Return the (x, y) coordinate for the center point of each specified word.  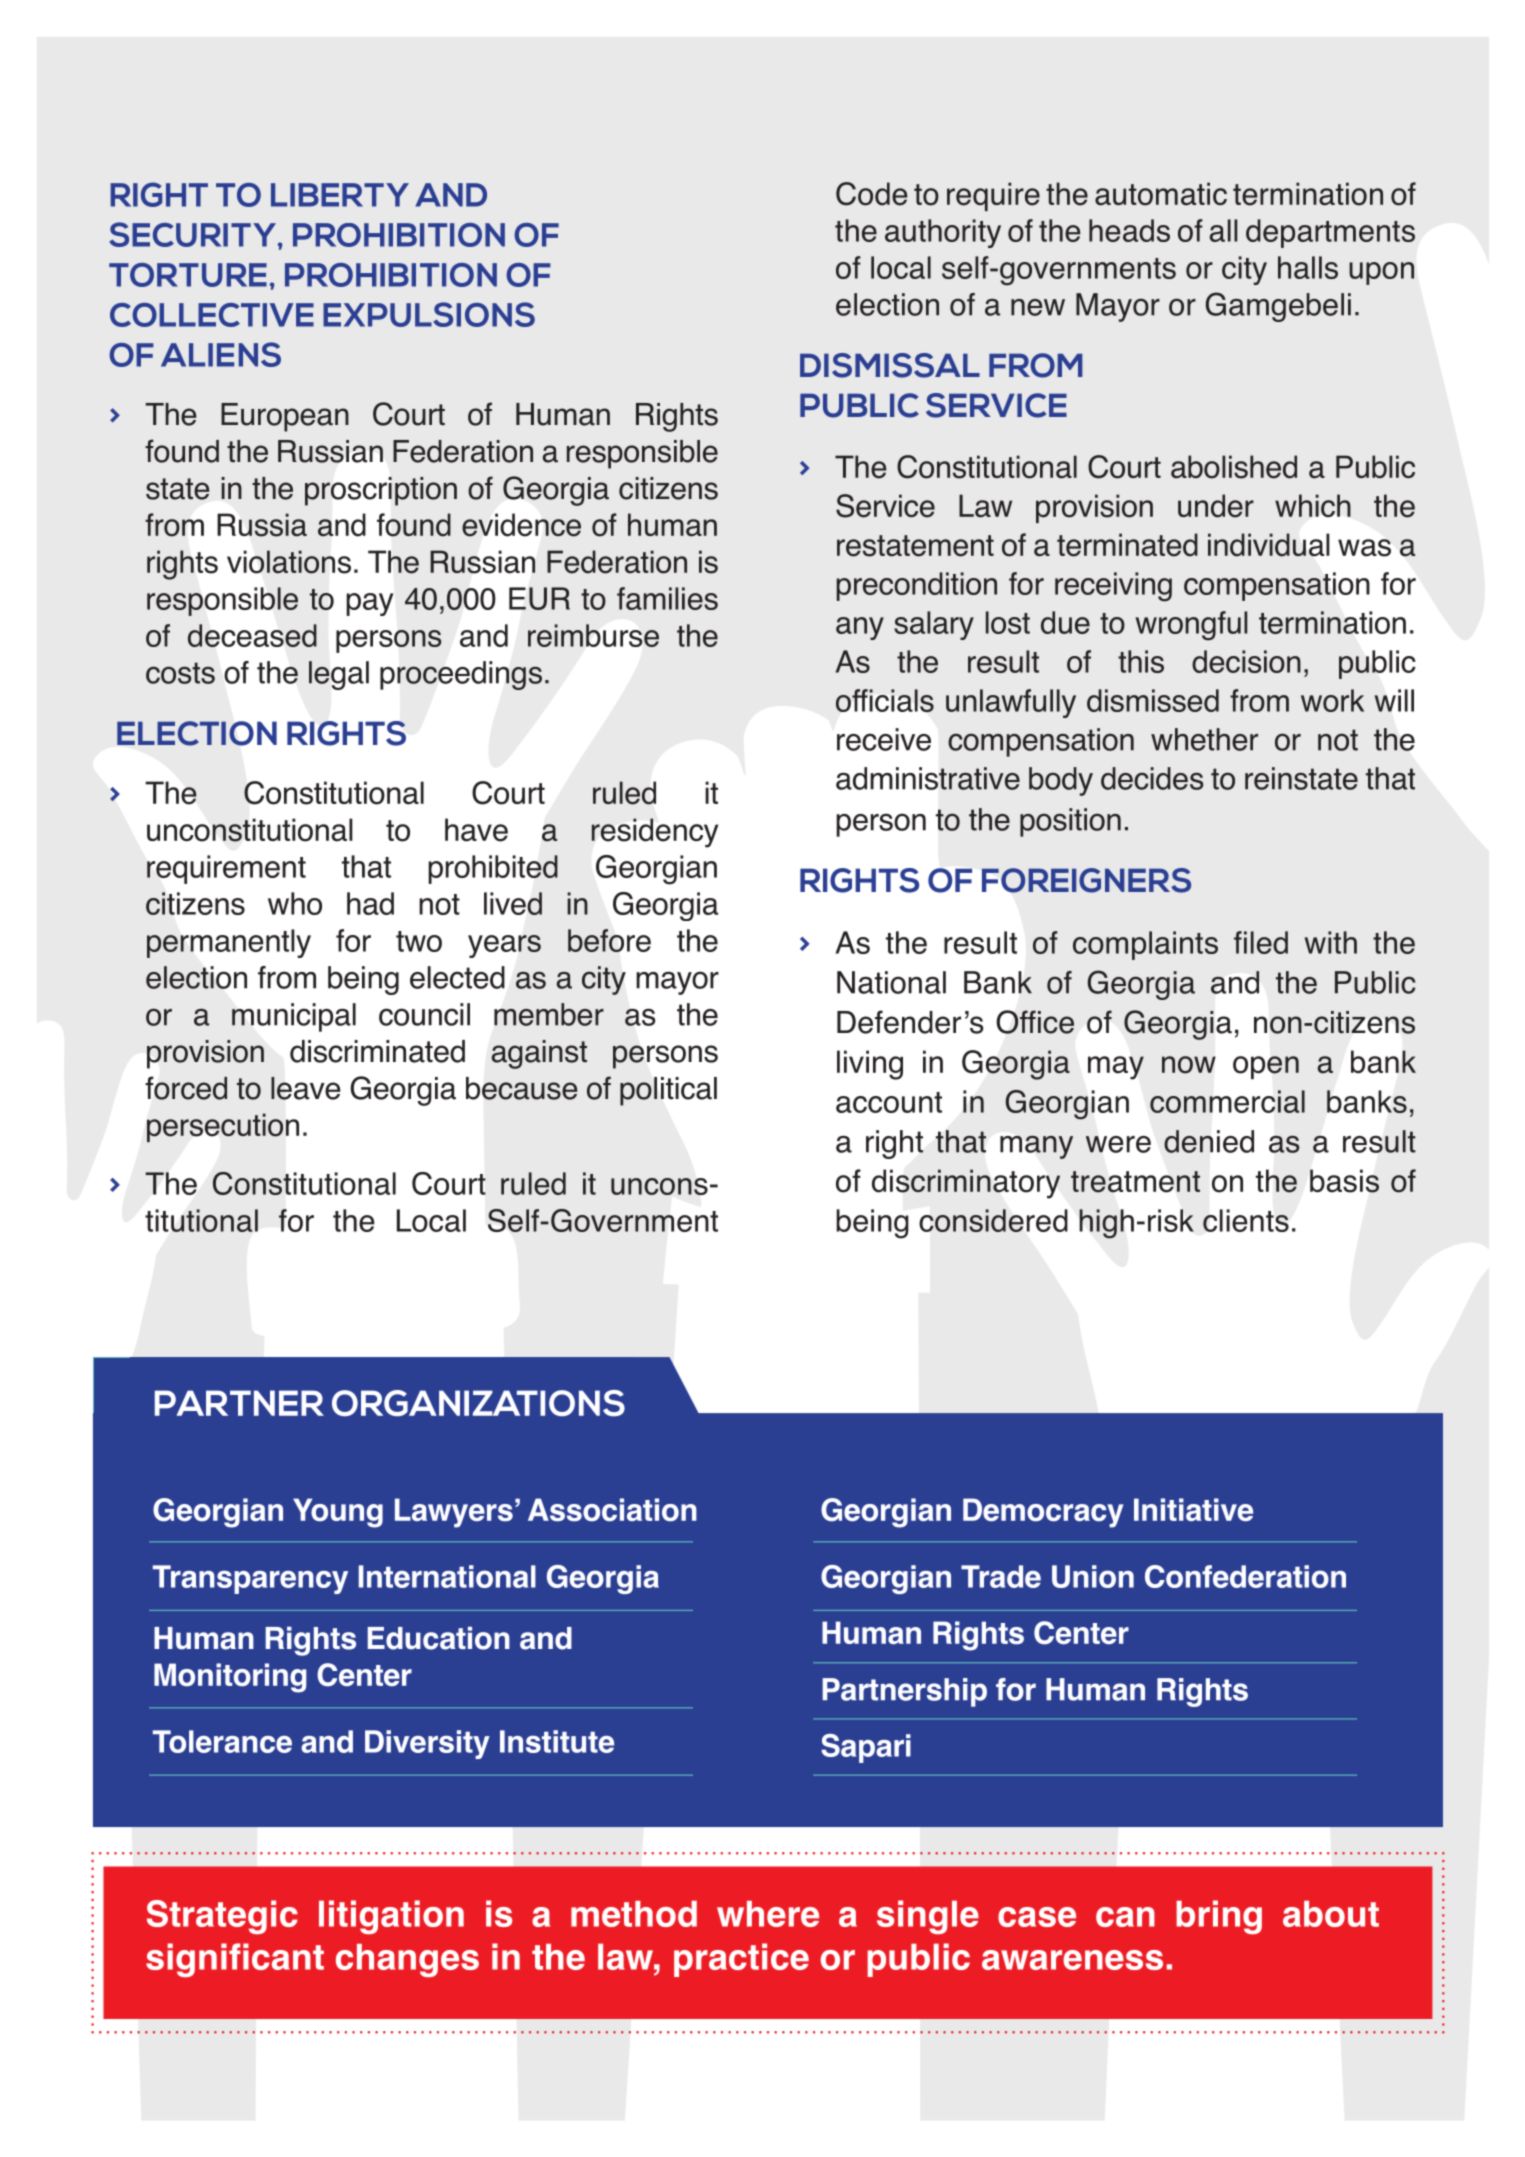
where (768, 1914)
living (870, 1065)
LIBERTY (340, 195)
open (1266, 1067)
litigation (391, 1917)
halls (1308, 267)
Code (871, 194)
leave (306, 1088)
